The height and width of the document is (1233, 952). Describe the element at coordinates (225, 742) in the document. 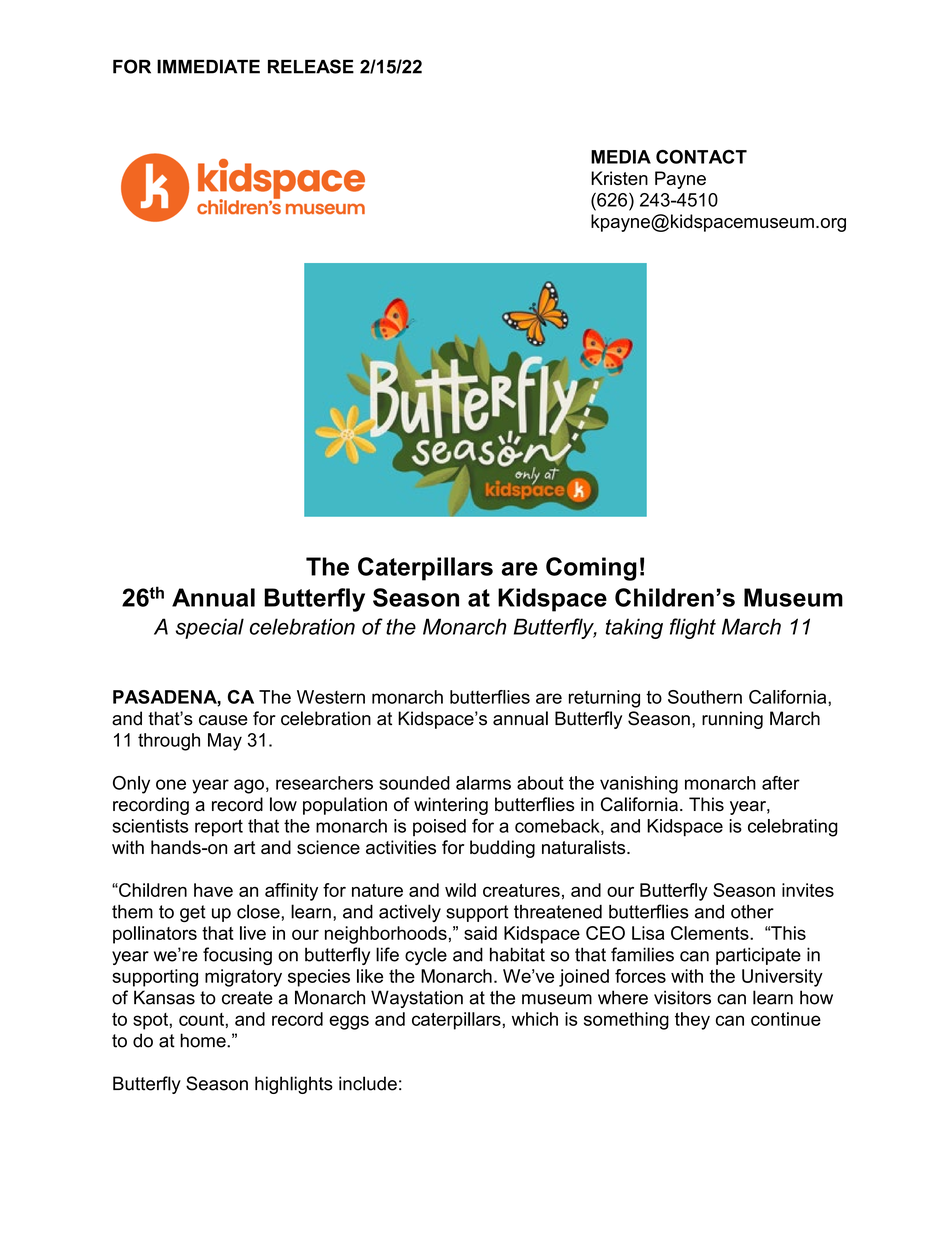

I see `May` at that location.
